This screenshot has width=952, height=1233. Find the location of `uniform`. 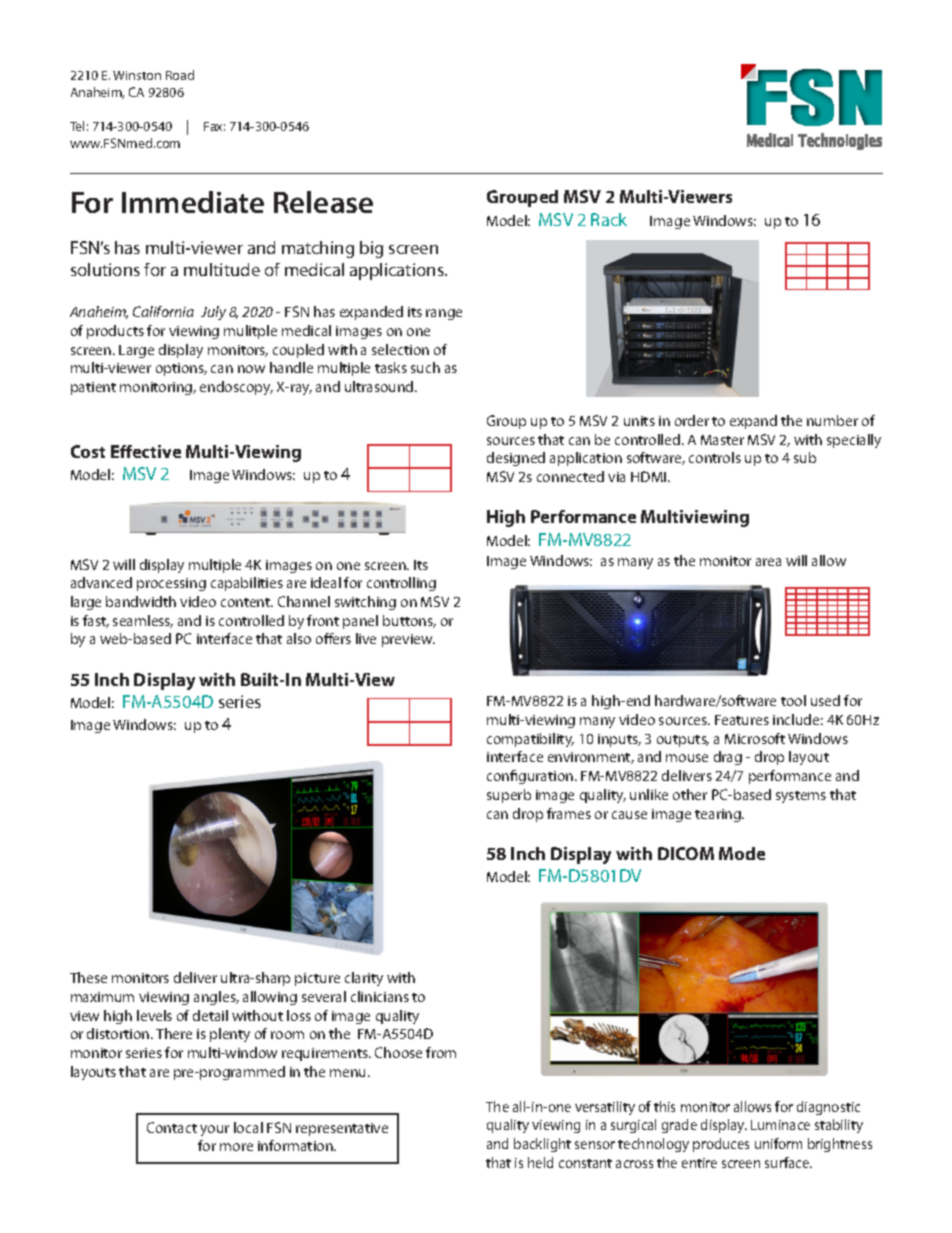

uniform is located at coordinates (778, 1143).
